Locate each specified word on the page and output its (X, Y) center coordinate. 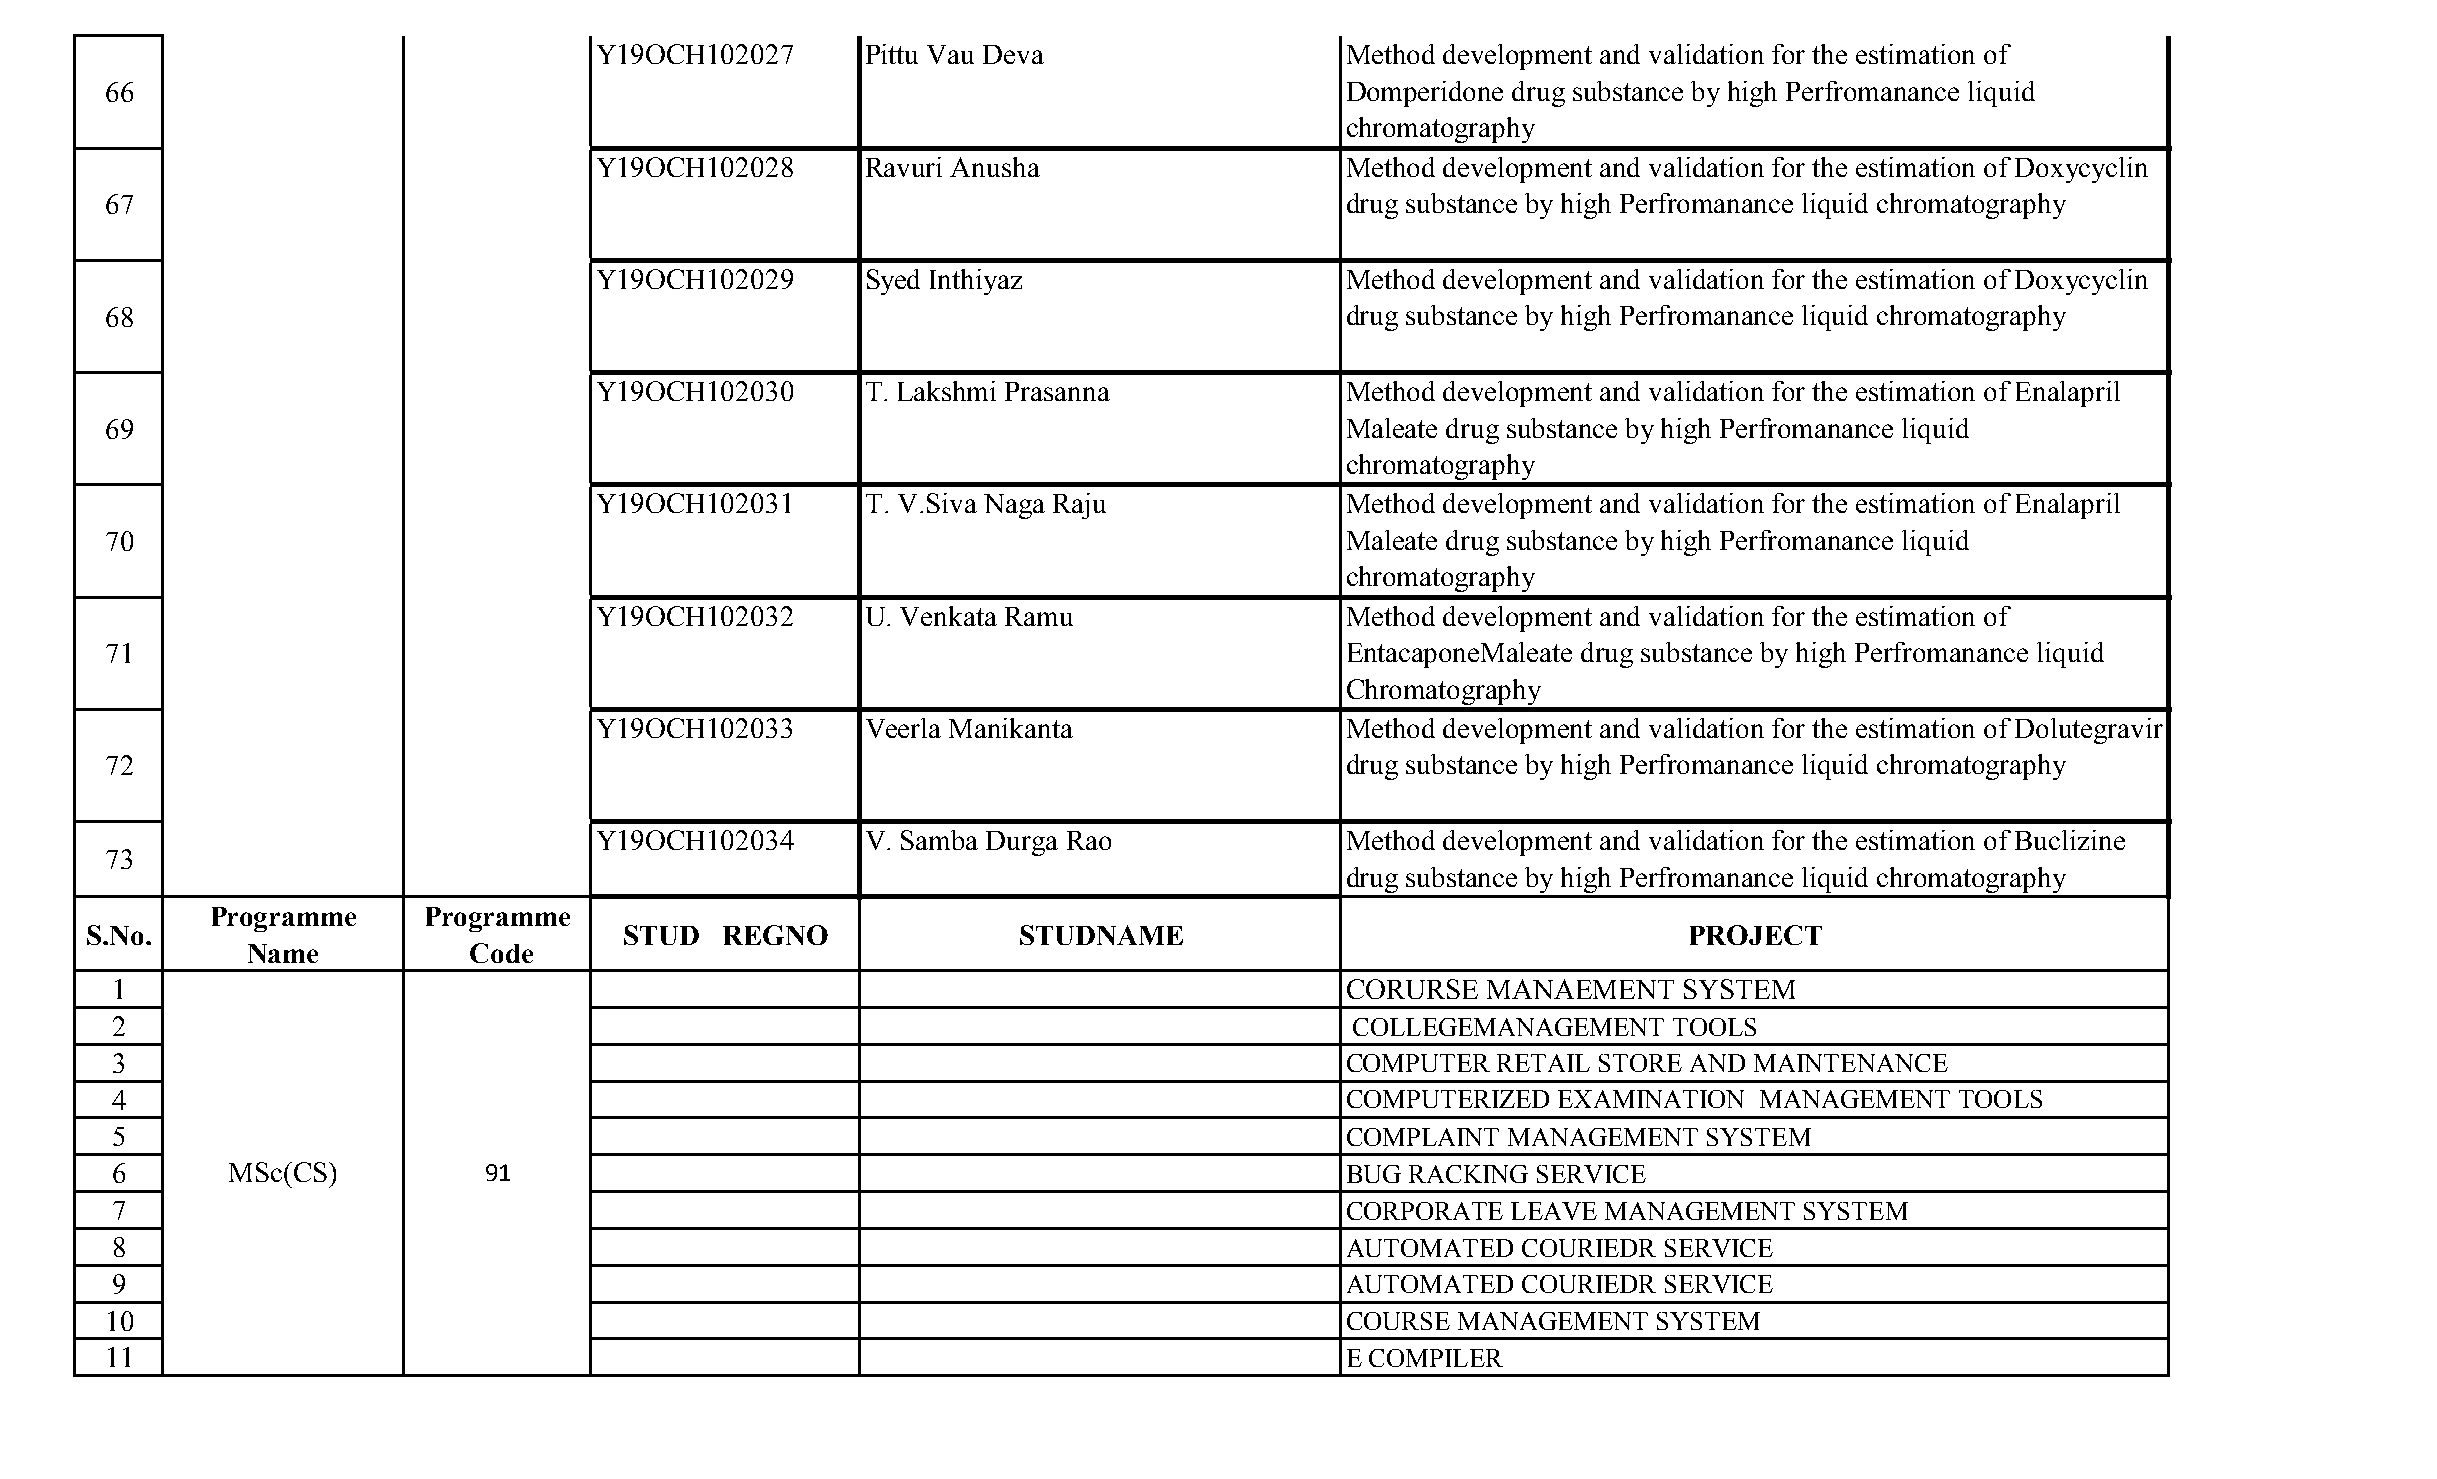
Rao (1089, 840)
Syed (893, 282)
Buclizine (2070, 840)
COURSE (1398, 1321)
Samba (939, 840)
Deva (1013, 54)
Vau (950, 54)
